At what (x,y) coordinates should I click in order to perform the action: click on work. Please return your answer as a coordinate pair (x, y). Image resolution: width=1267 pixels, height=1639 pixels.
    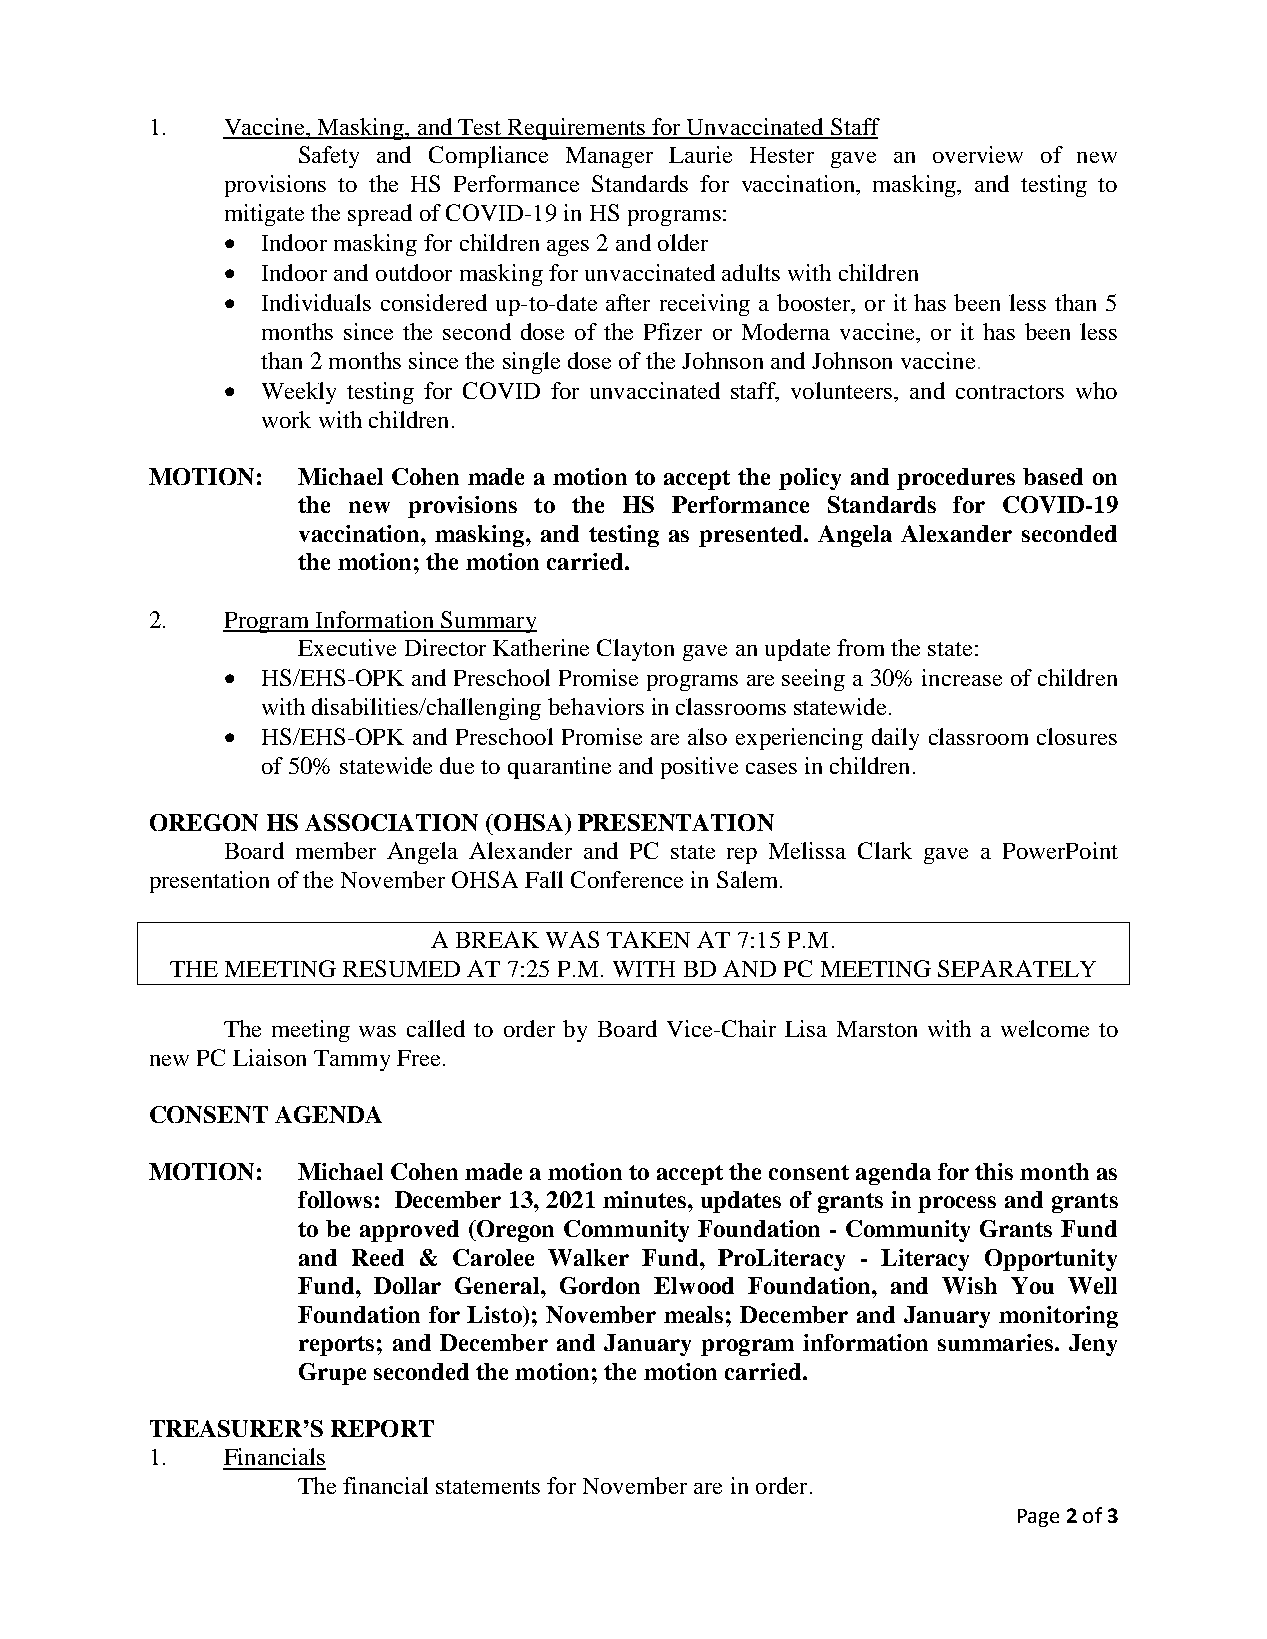
    Looking at the image, I should click on (286, 419).
